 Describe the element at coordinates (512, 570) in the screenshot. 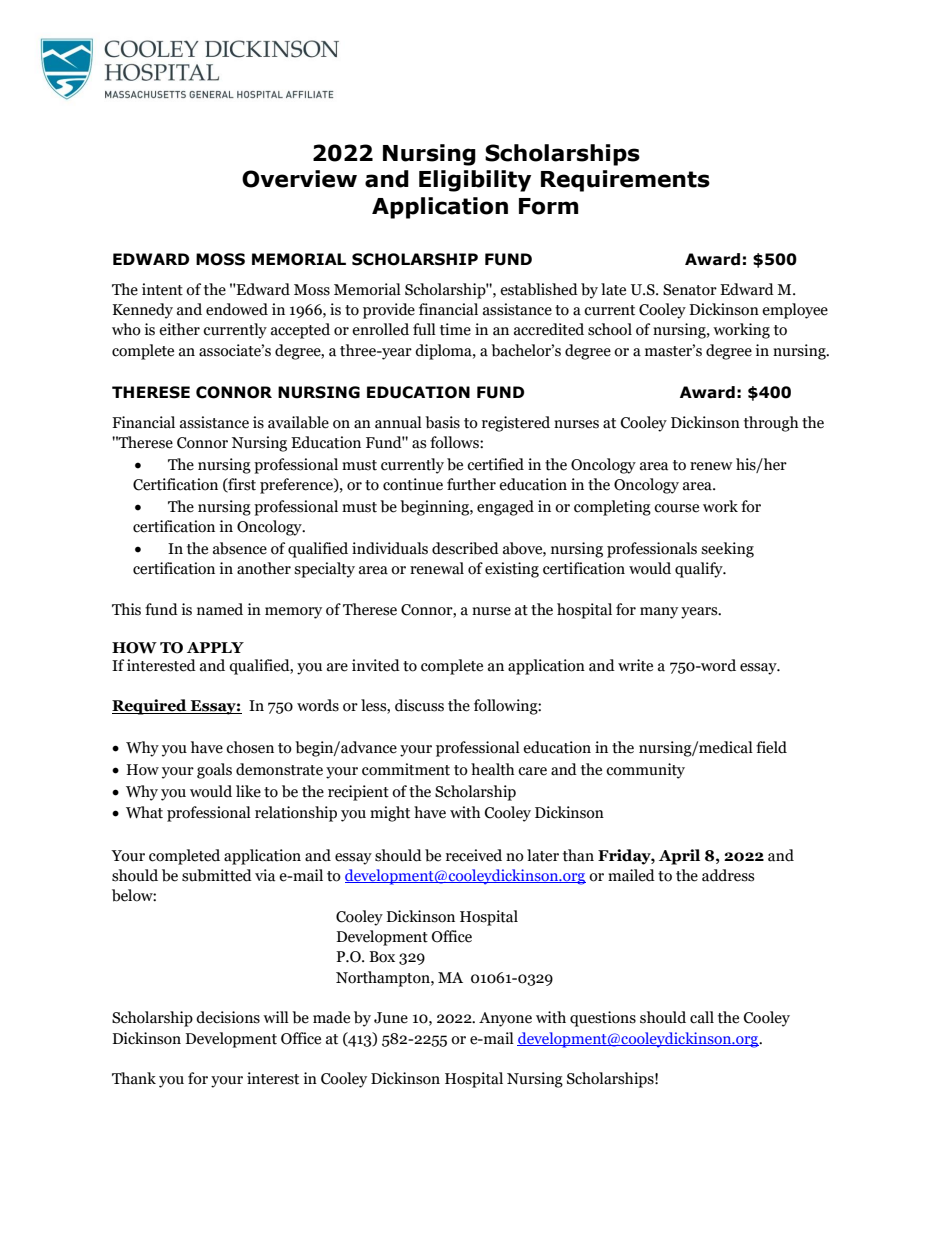

I see `existing` at that location.
